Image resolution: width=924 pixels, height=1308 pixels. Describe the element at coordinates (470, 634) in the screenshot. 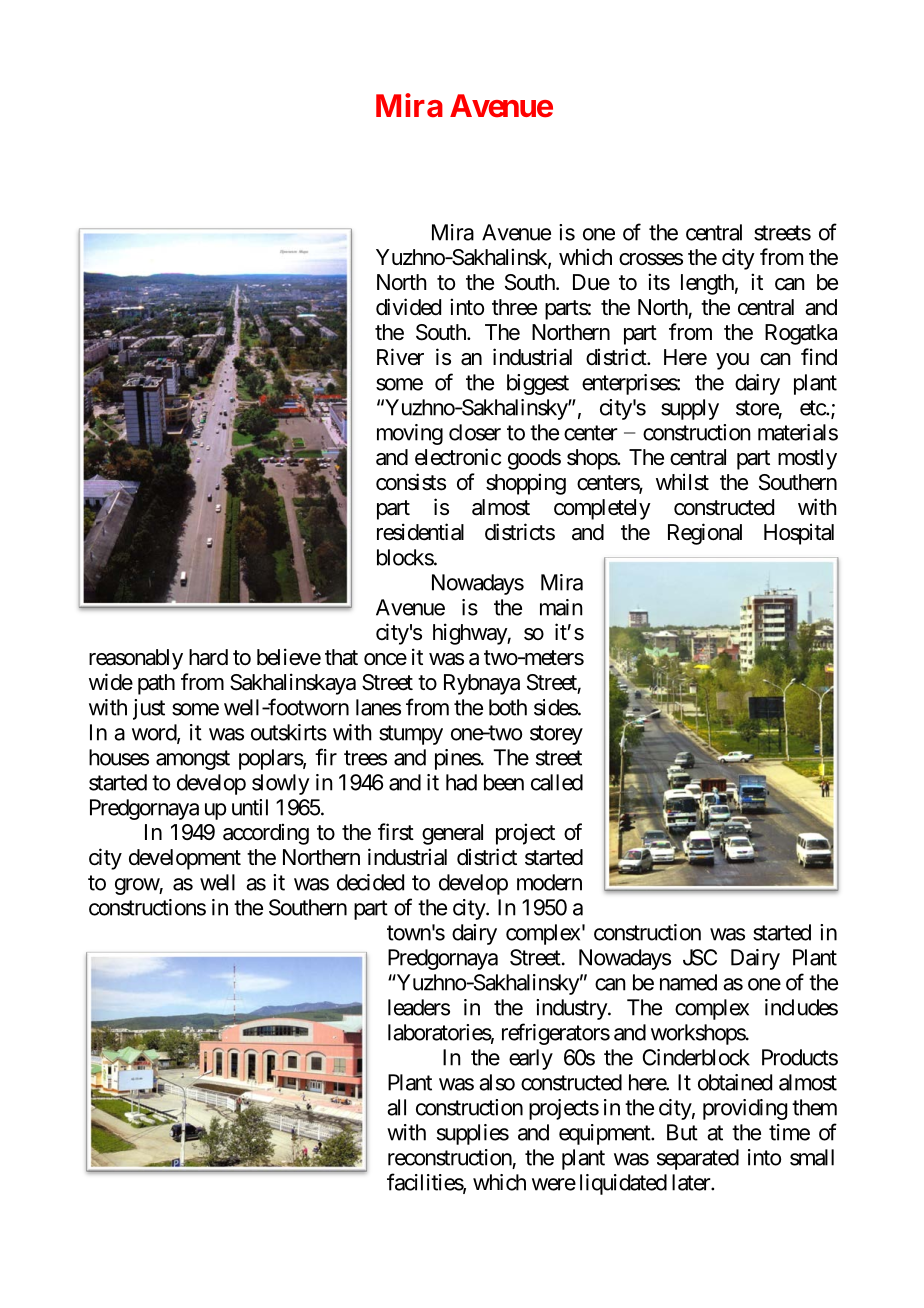

I see `highway` at that location.
